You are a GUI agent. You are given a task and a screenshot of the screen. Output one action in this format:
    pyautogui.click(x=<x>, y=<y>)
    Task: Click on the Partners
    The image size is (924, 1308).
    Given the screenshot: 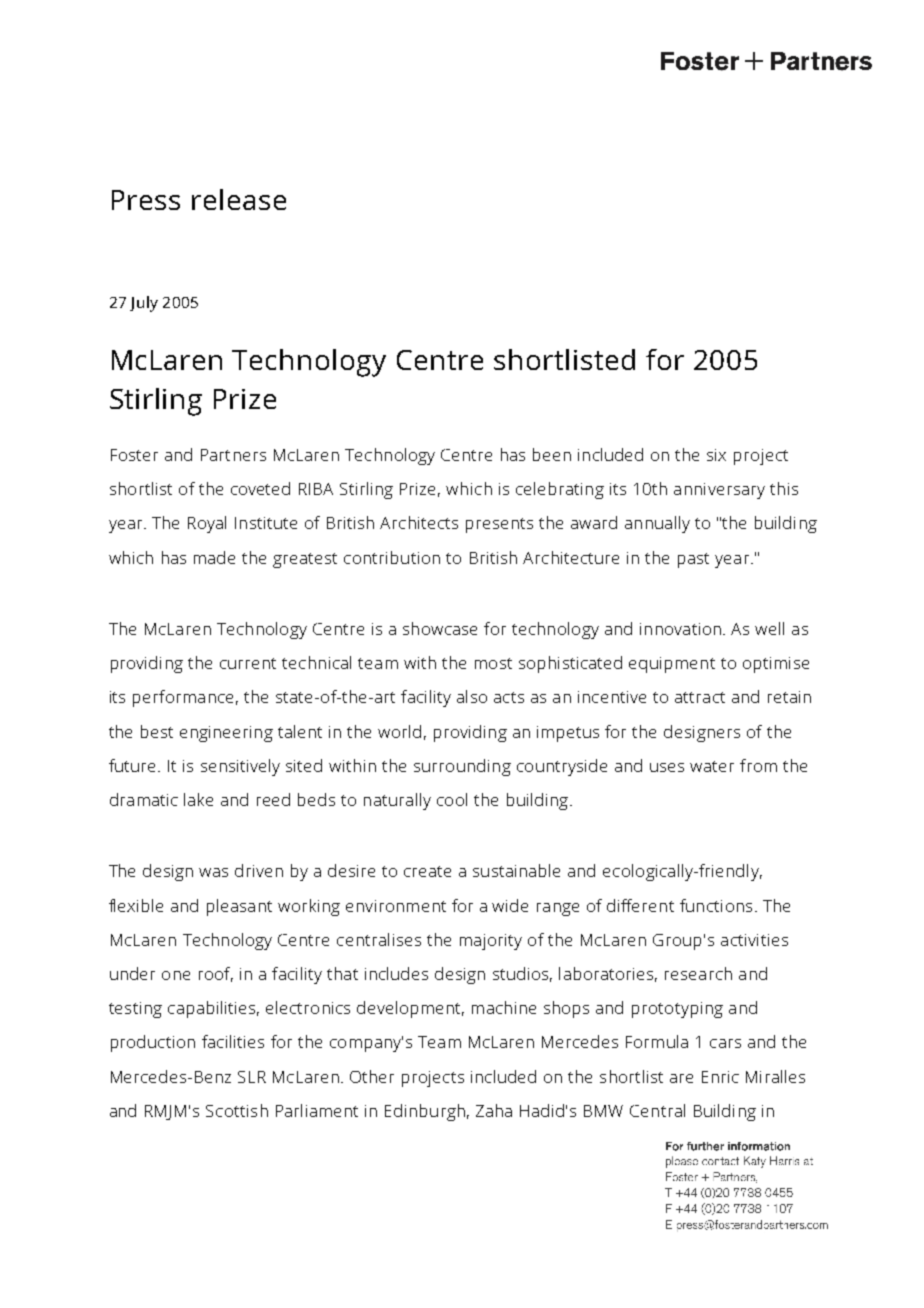 What is the action you would take?
    pyautogui.click(x=233, y=455)
